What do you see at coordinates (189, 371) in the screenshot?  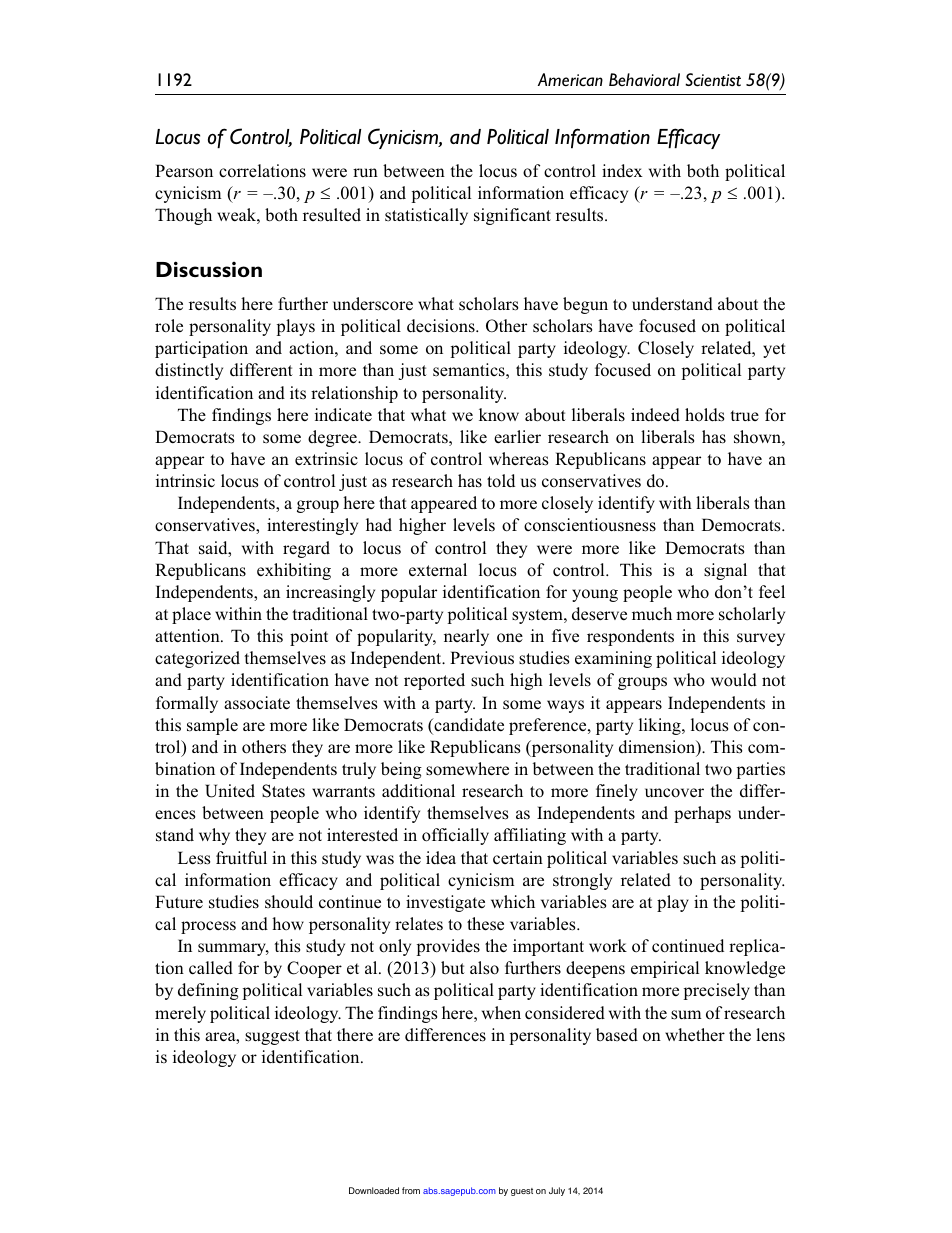 I see `distinctly` at bounding box center [189, 371].
